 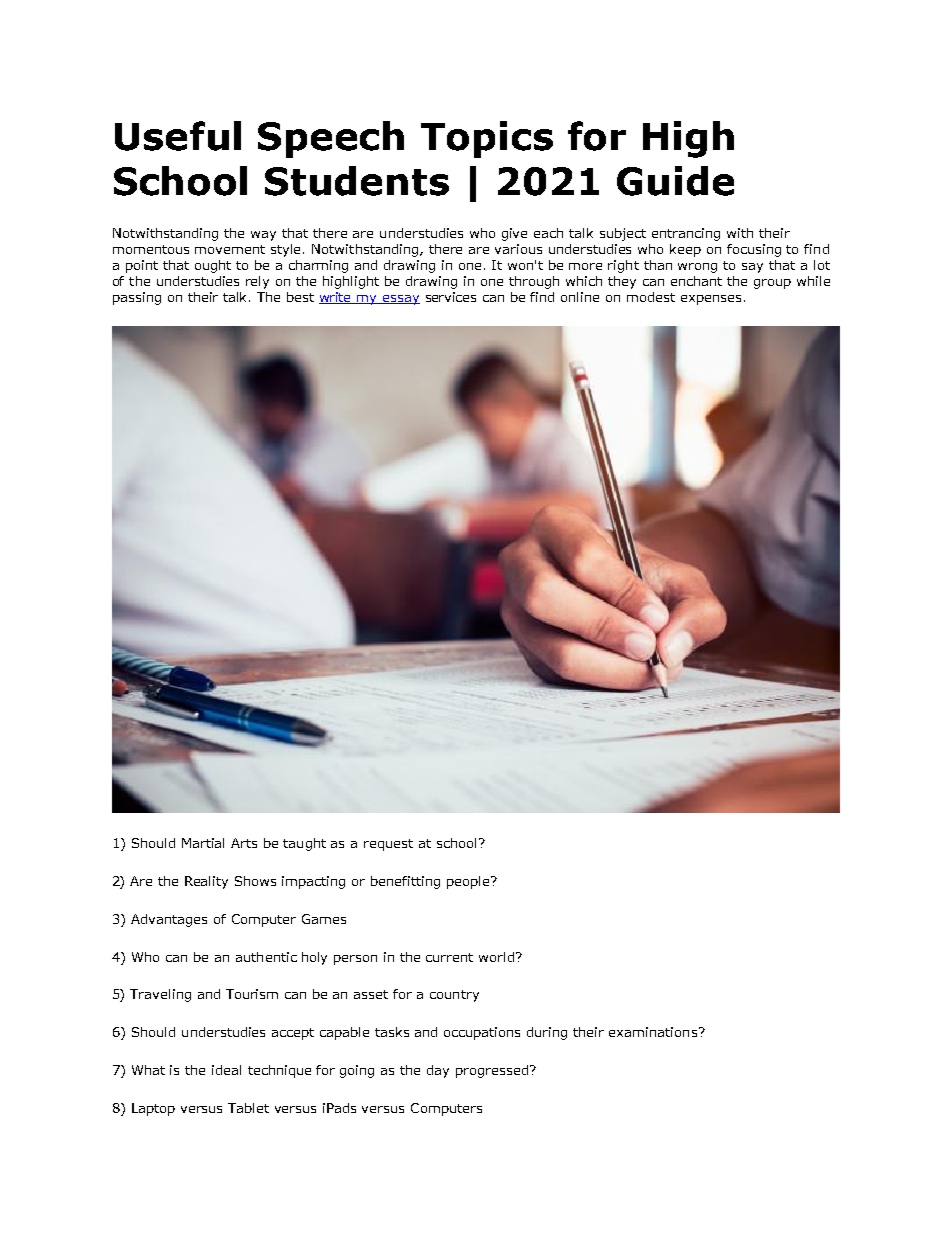 I want to click on Martial, so click(x=203, y=843).
